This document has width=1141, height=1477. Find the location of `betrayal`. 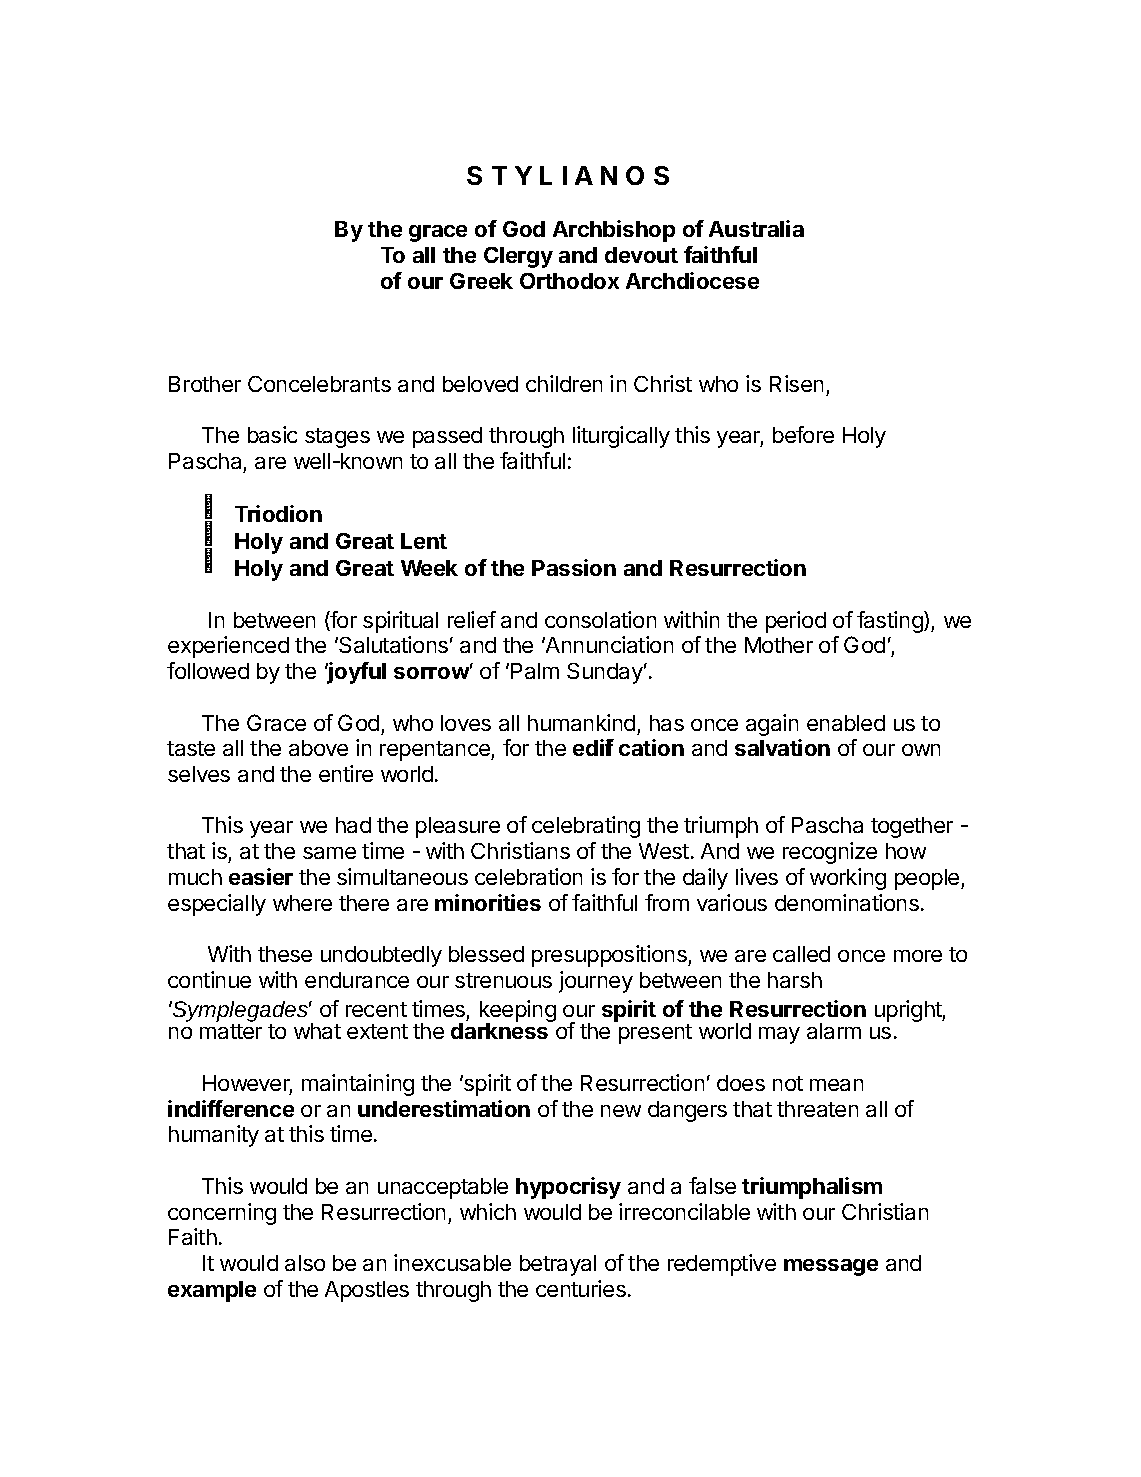

betrayal is located at coordinates (558, 1265).
